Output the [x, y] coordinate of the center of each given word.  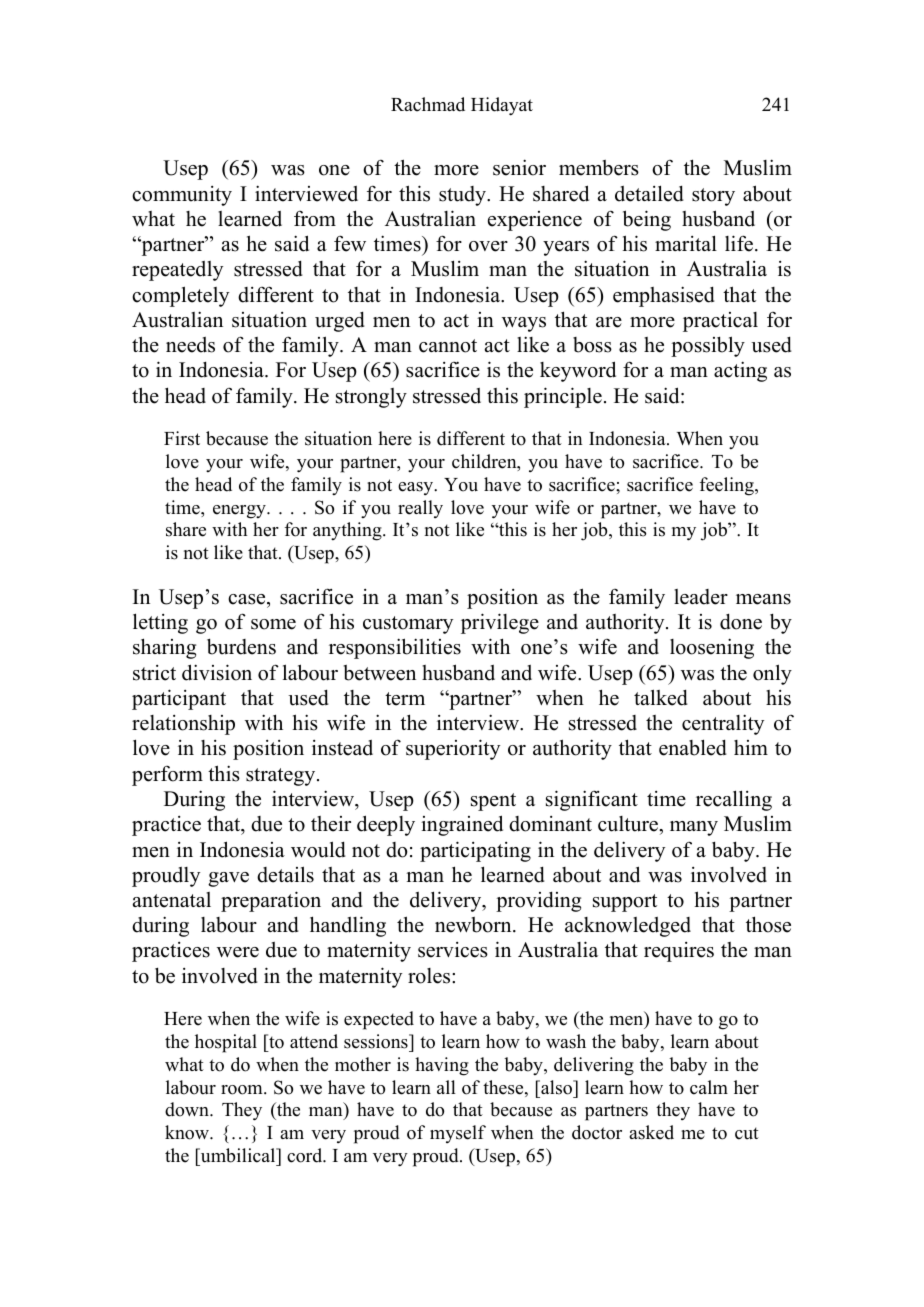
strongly [371, 398]
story [713, 197]
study [463, 196]
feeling [728, 486]
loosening [712, 648]
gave [228, 879]
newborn [474, 925]
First [182, 438]
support [625, 903]
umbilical [238, 1155]
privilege [500, 623]
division [217, 672]
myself [458, 1134]
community [182, 196]
